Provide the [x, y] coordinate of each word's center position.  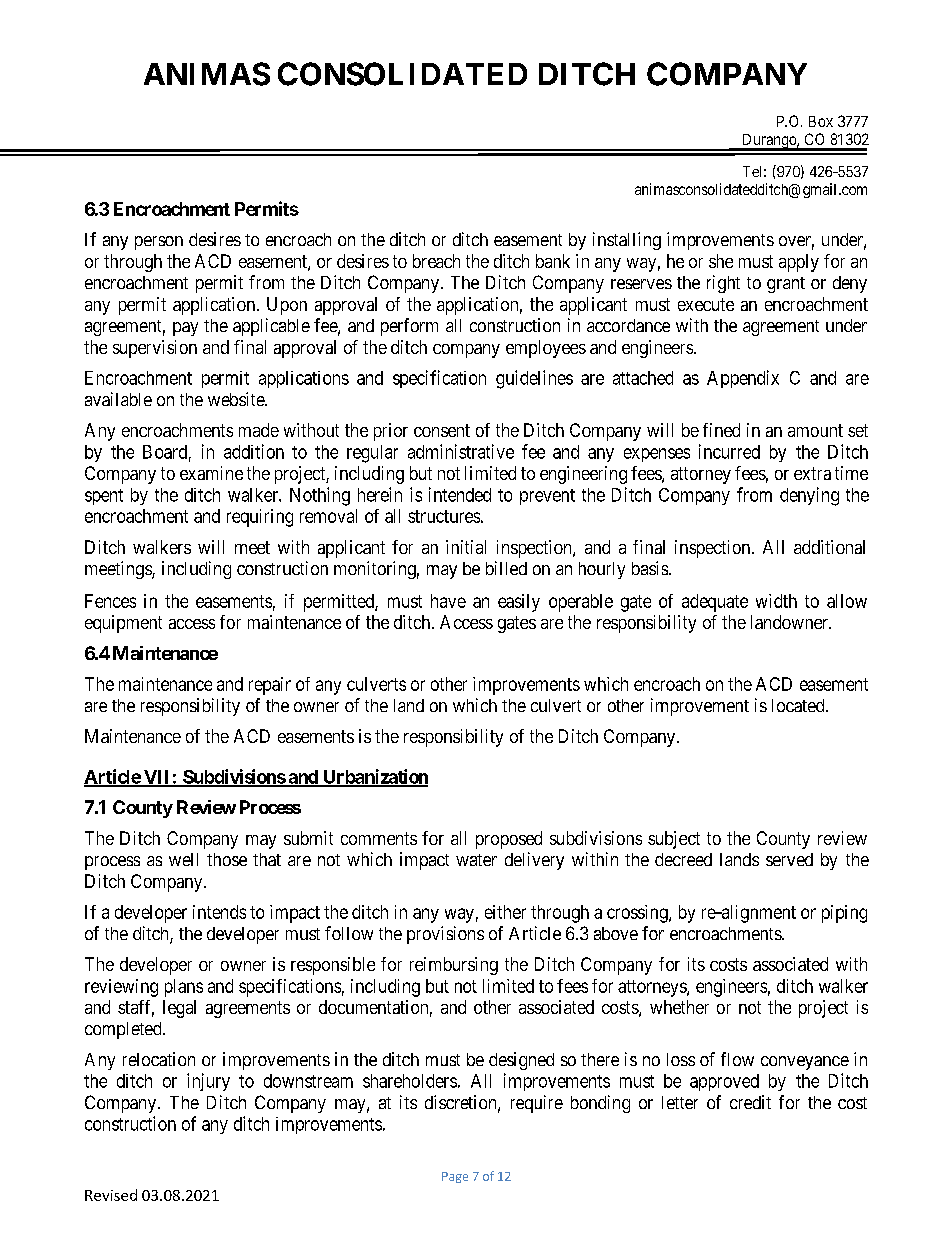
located [799, 705]
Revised [111, 1195]
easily [519, 603]
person [159, 243]
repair [270, 686]
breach [436, 261]
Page [455, 1177]
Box [821, 121]
